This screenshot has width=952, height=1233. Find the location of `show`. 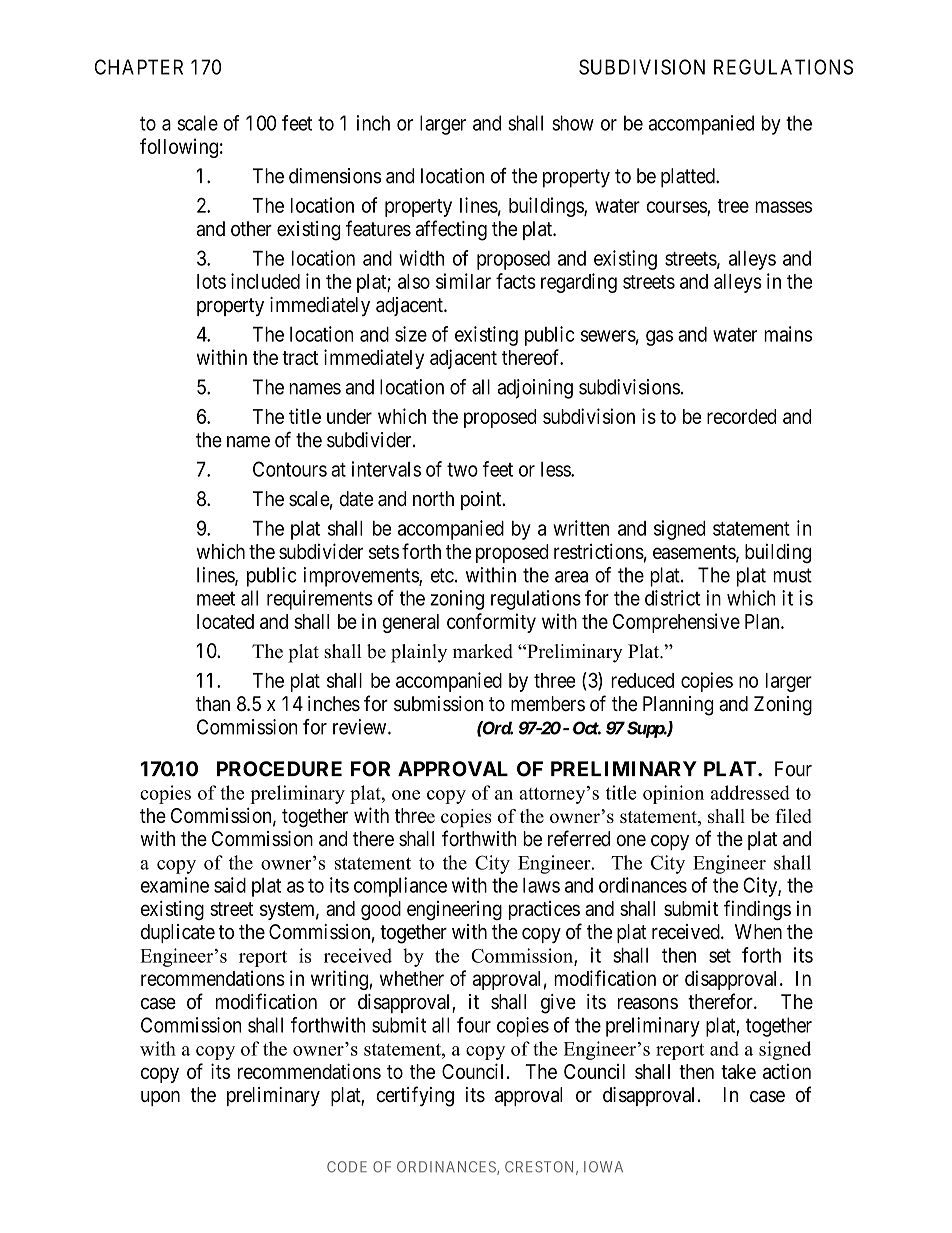

show is located at coordinates (573, 123).
